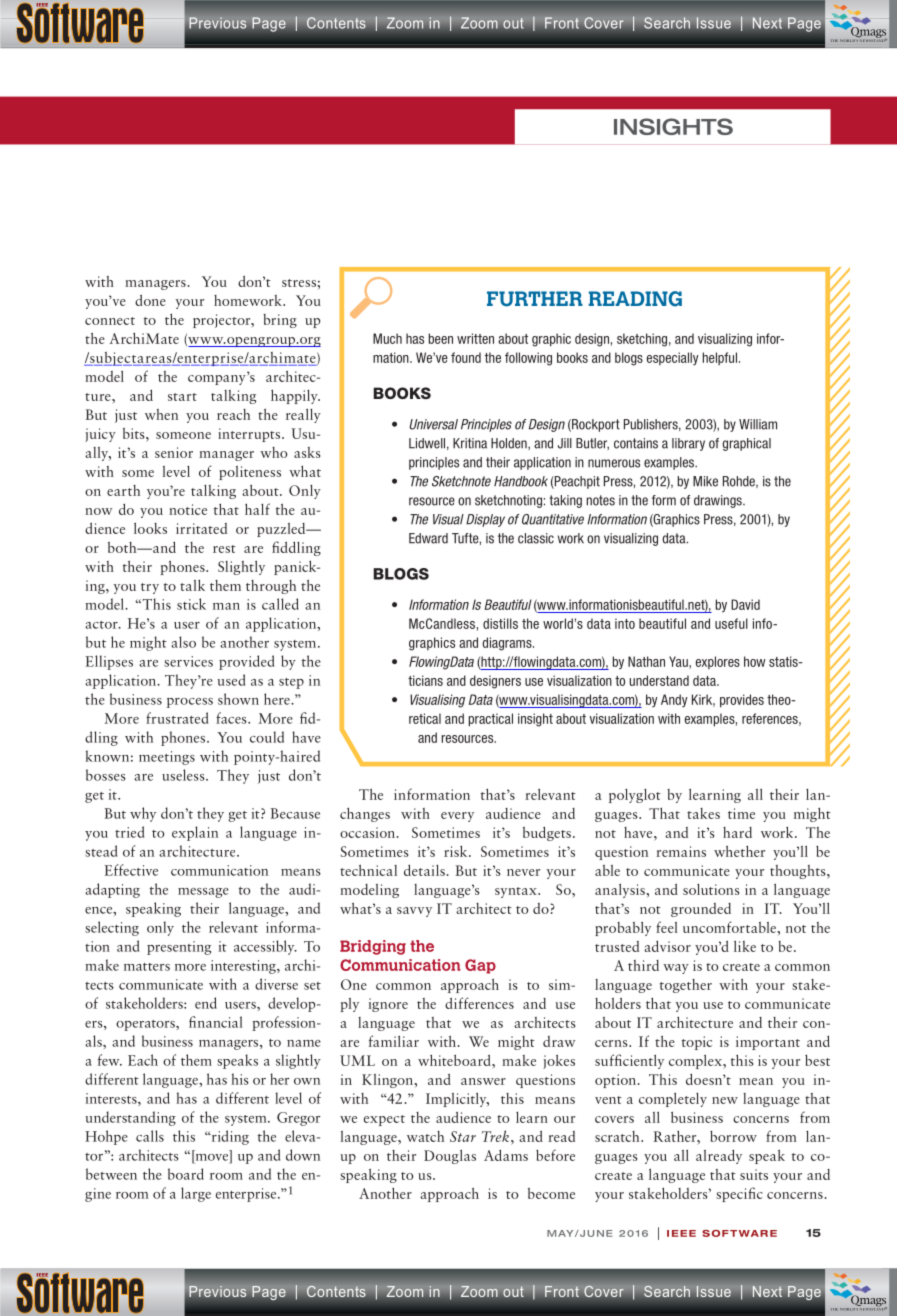 The height and width of the screenshot is (1316, 897). Describe the element at coordinates (500, 623) in the screenshot. I see `distills` at that location.
